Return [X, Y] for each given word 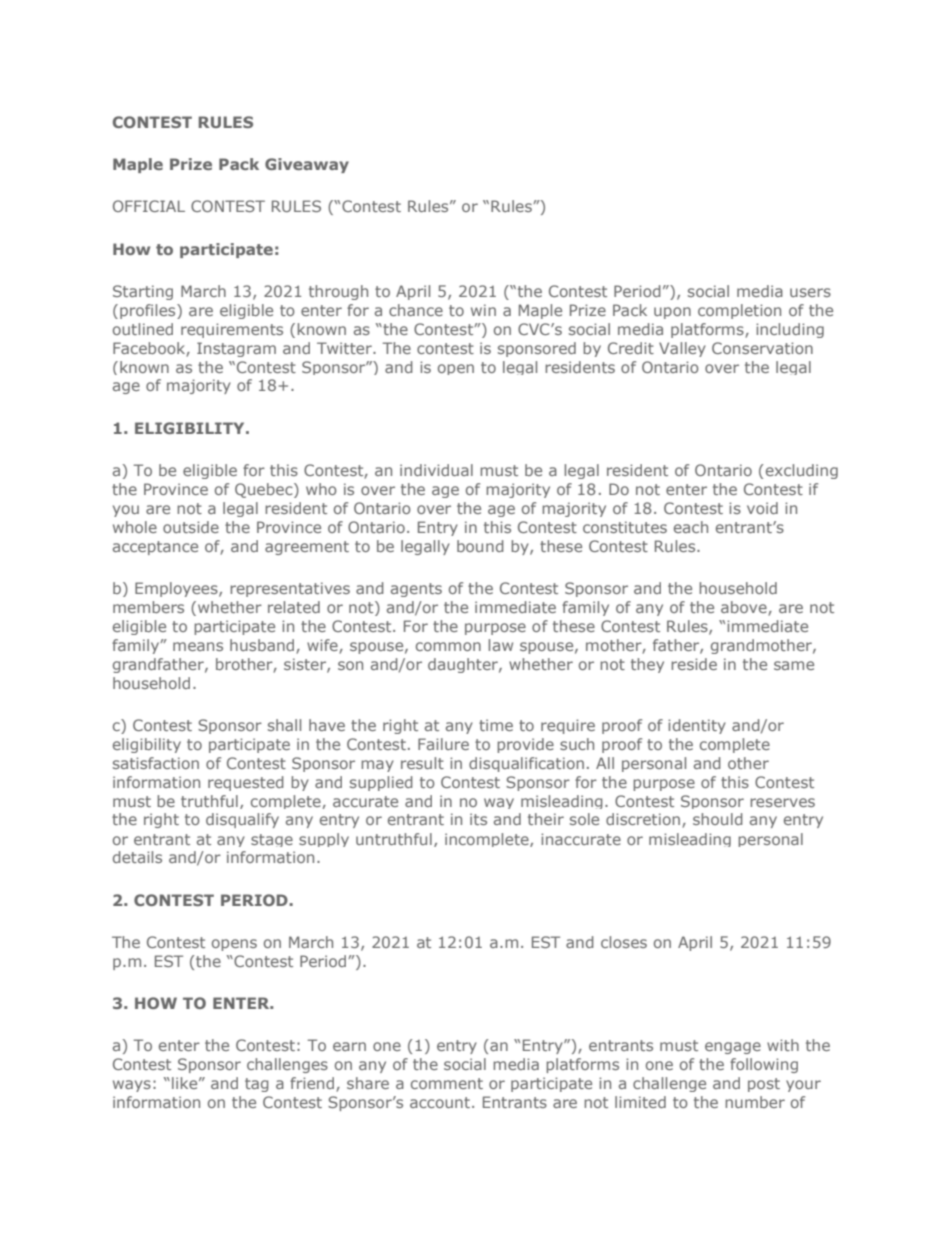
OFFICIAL [149, 206]
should [718, 819]
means [198, 646]
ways [132, 1086]
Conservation [762, 348]
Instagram [236, 349]
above [745, 608]
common [448, 646]
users [810, 292]
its [478, 819]
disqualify [242, 820]
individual [436, 470]
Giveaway [307, 165]
